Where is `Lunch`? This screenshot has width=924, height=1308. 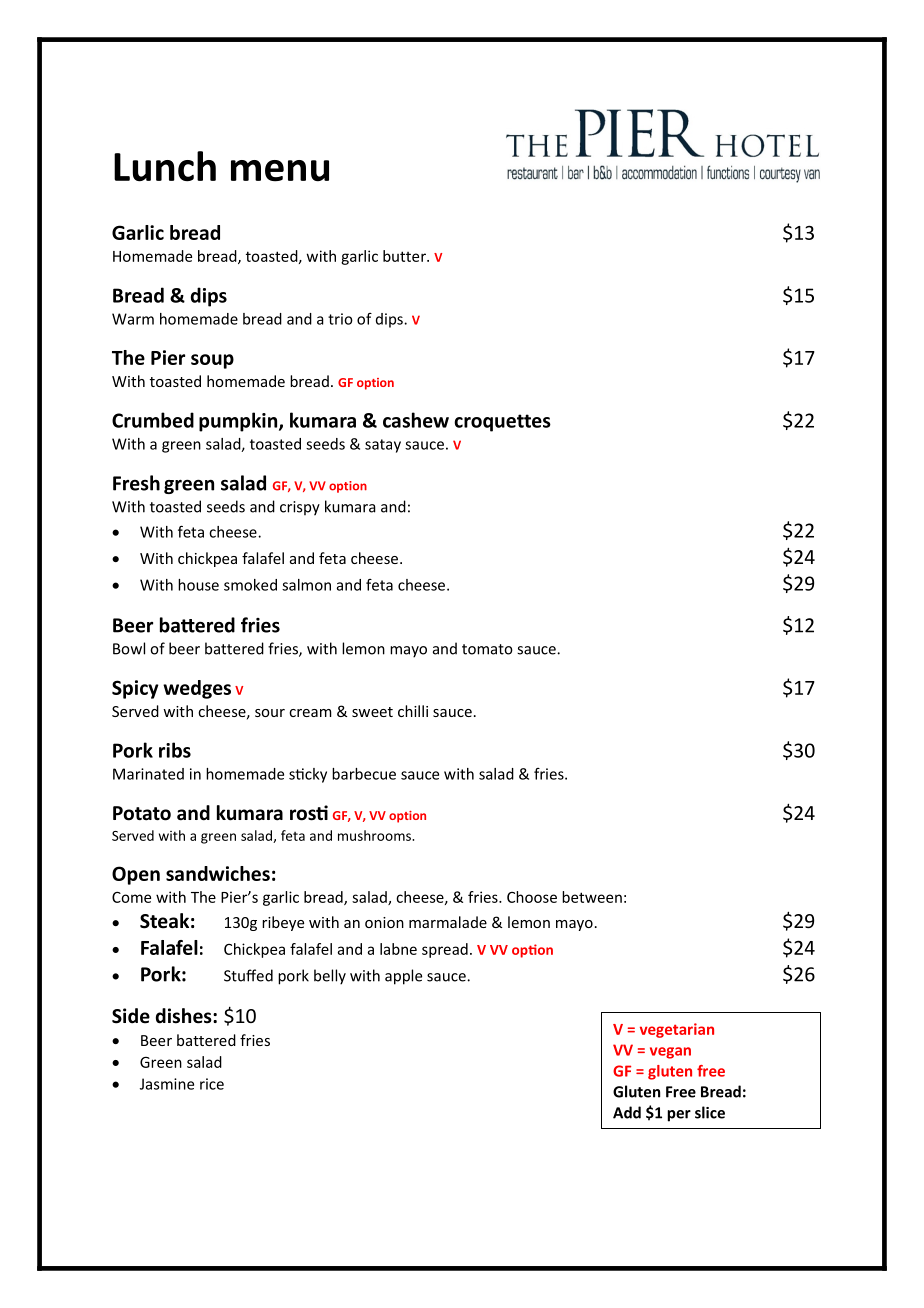 Lunch is located at coordinates (165, 166).
